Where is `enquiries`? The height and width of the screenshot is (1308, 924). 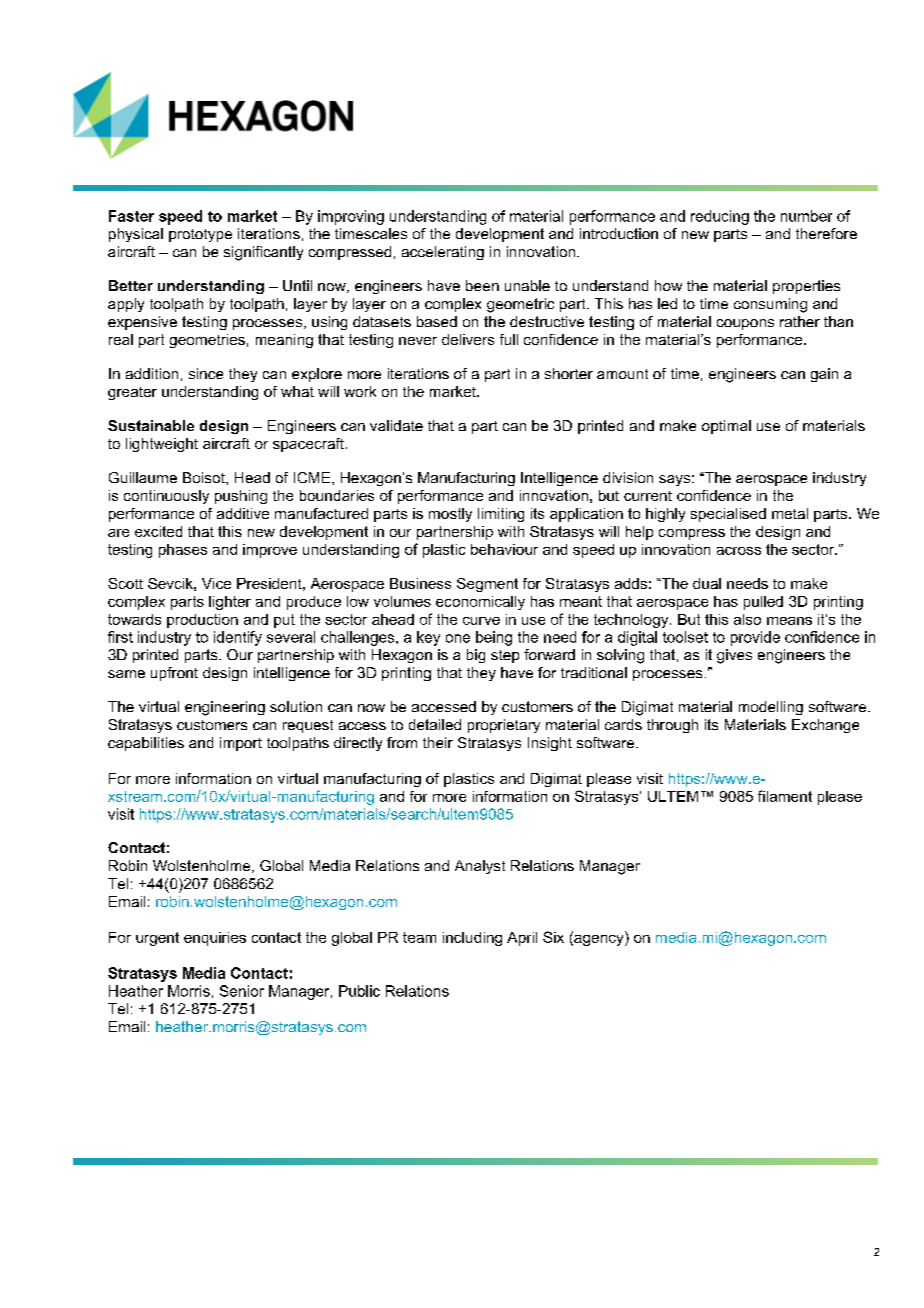 enquiries is located at coordinates (215, 939).
